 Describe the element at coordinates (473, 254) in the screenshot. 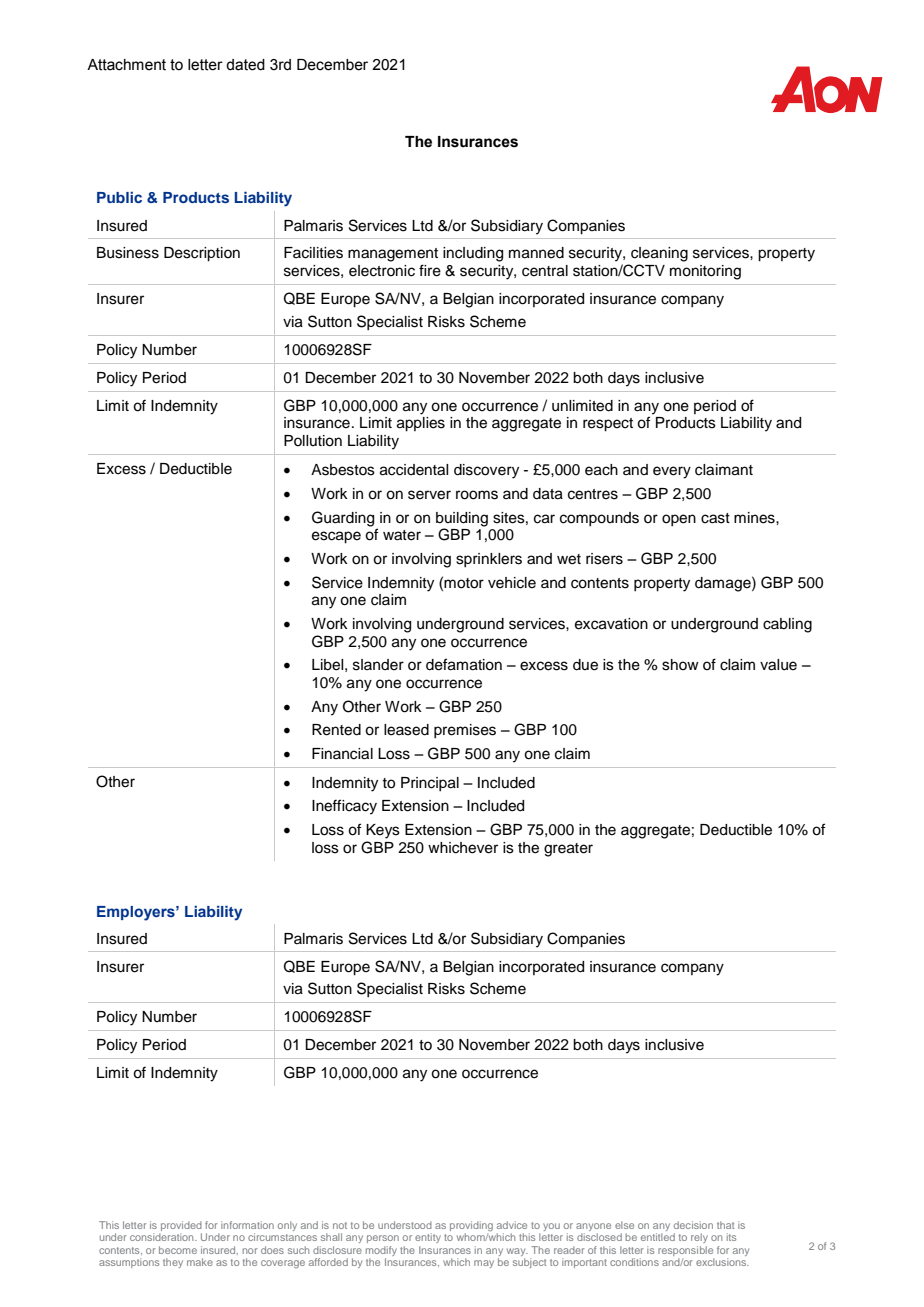

I see `including` at that location.
